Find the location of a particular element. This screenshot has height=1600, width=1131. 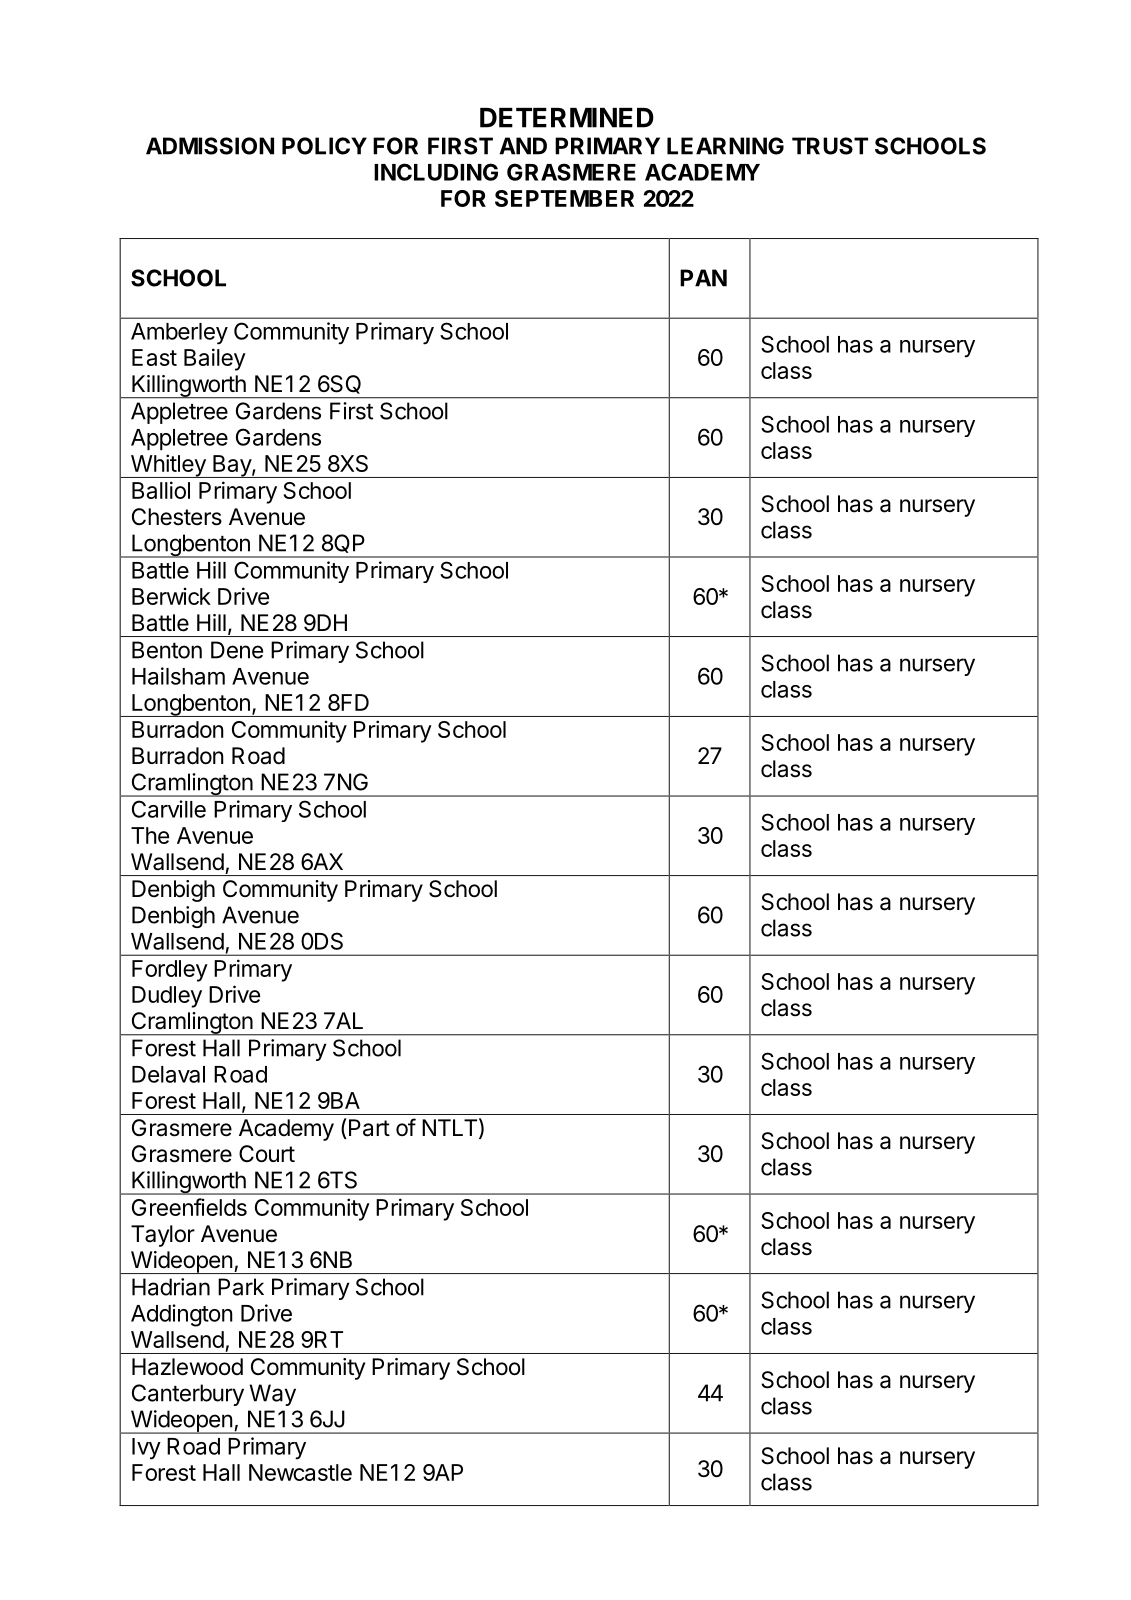

AND is located at coordinates (523, 146).
